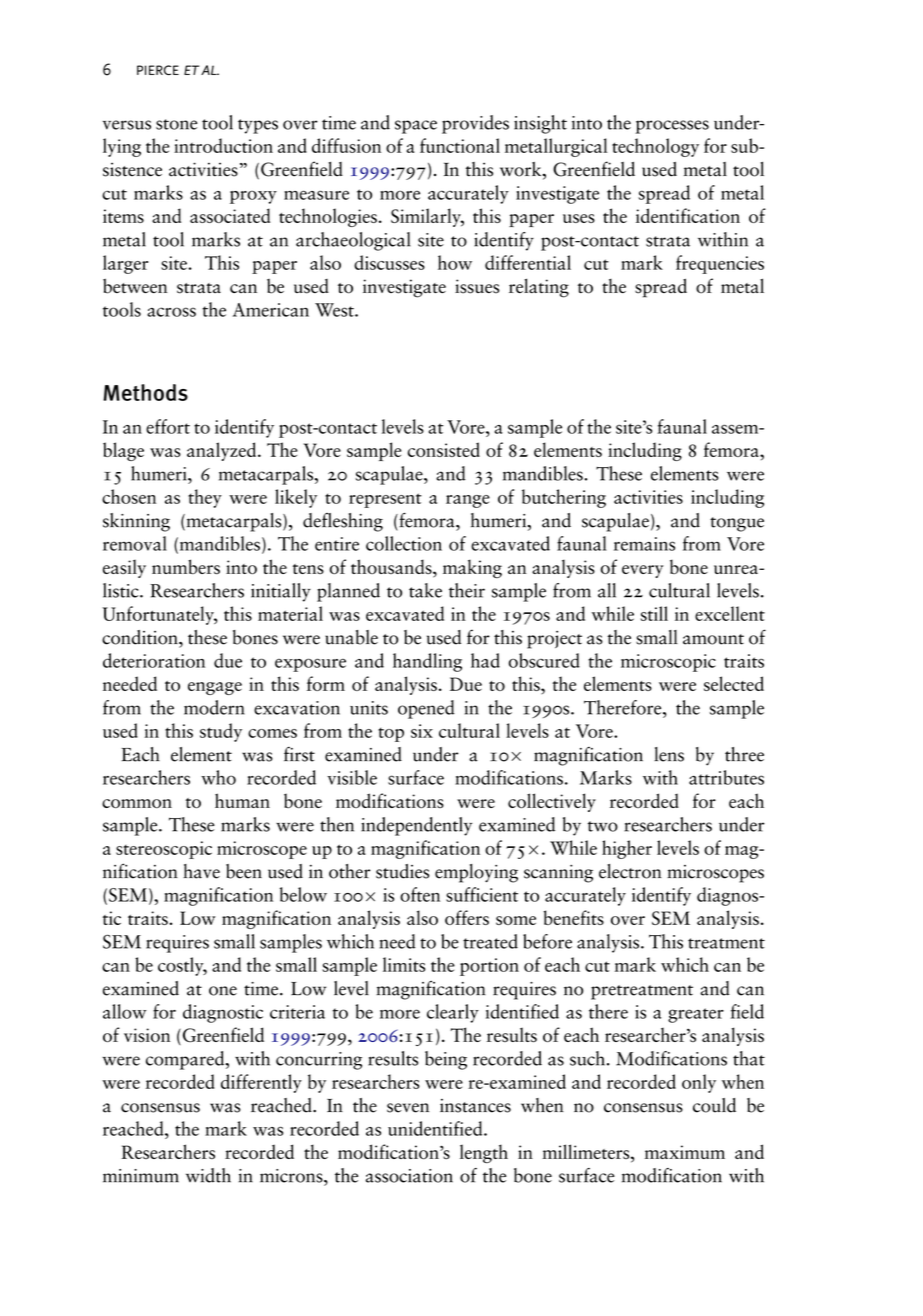 This image has width=923, height=1316. What do you see at coordinates (425, 590) in the image?
I see `take` at bounding box center [425, 590].
